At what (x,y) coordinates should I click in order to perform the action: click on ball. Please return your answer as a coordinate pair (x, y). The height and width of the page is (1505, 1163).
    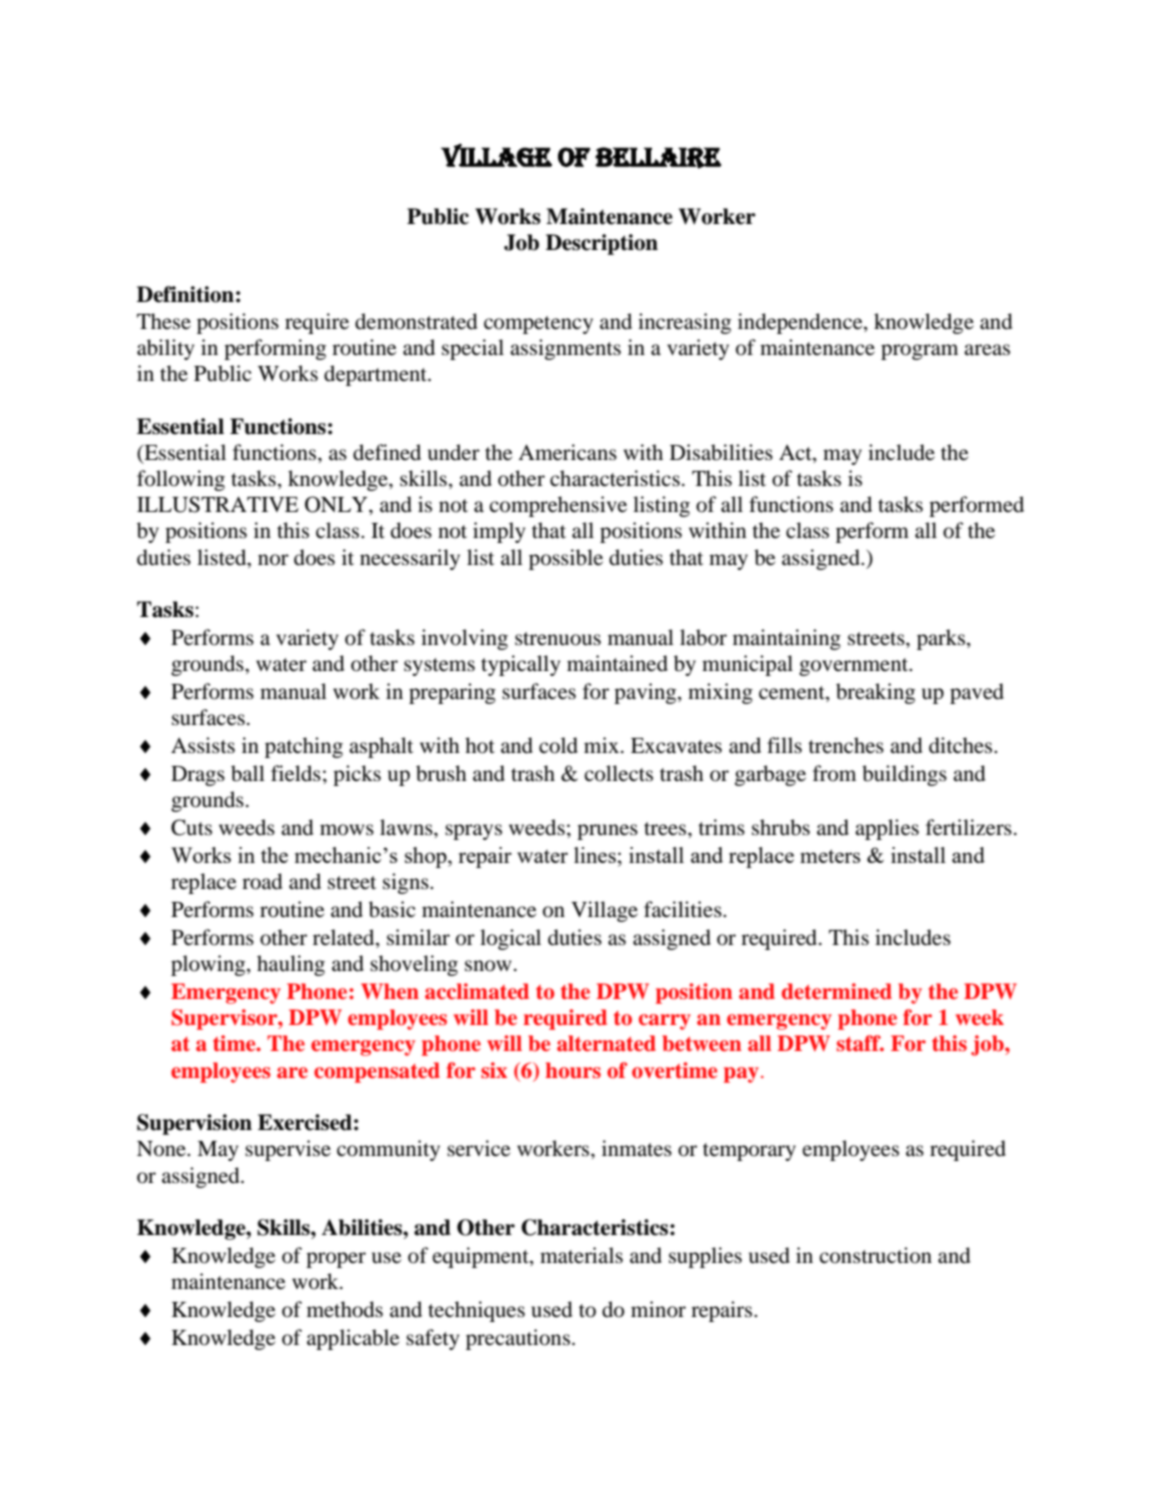
    Looking at the image, I should click on (248, 773).
